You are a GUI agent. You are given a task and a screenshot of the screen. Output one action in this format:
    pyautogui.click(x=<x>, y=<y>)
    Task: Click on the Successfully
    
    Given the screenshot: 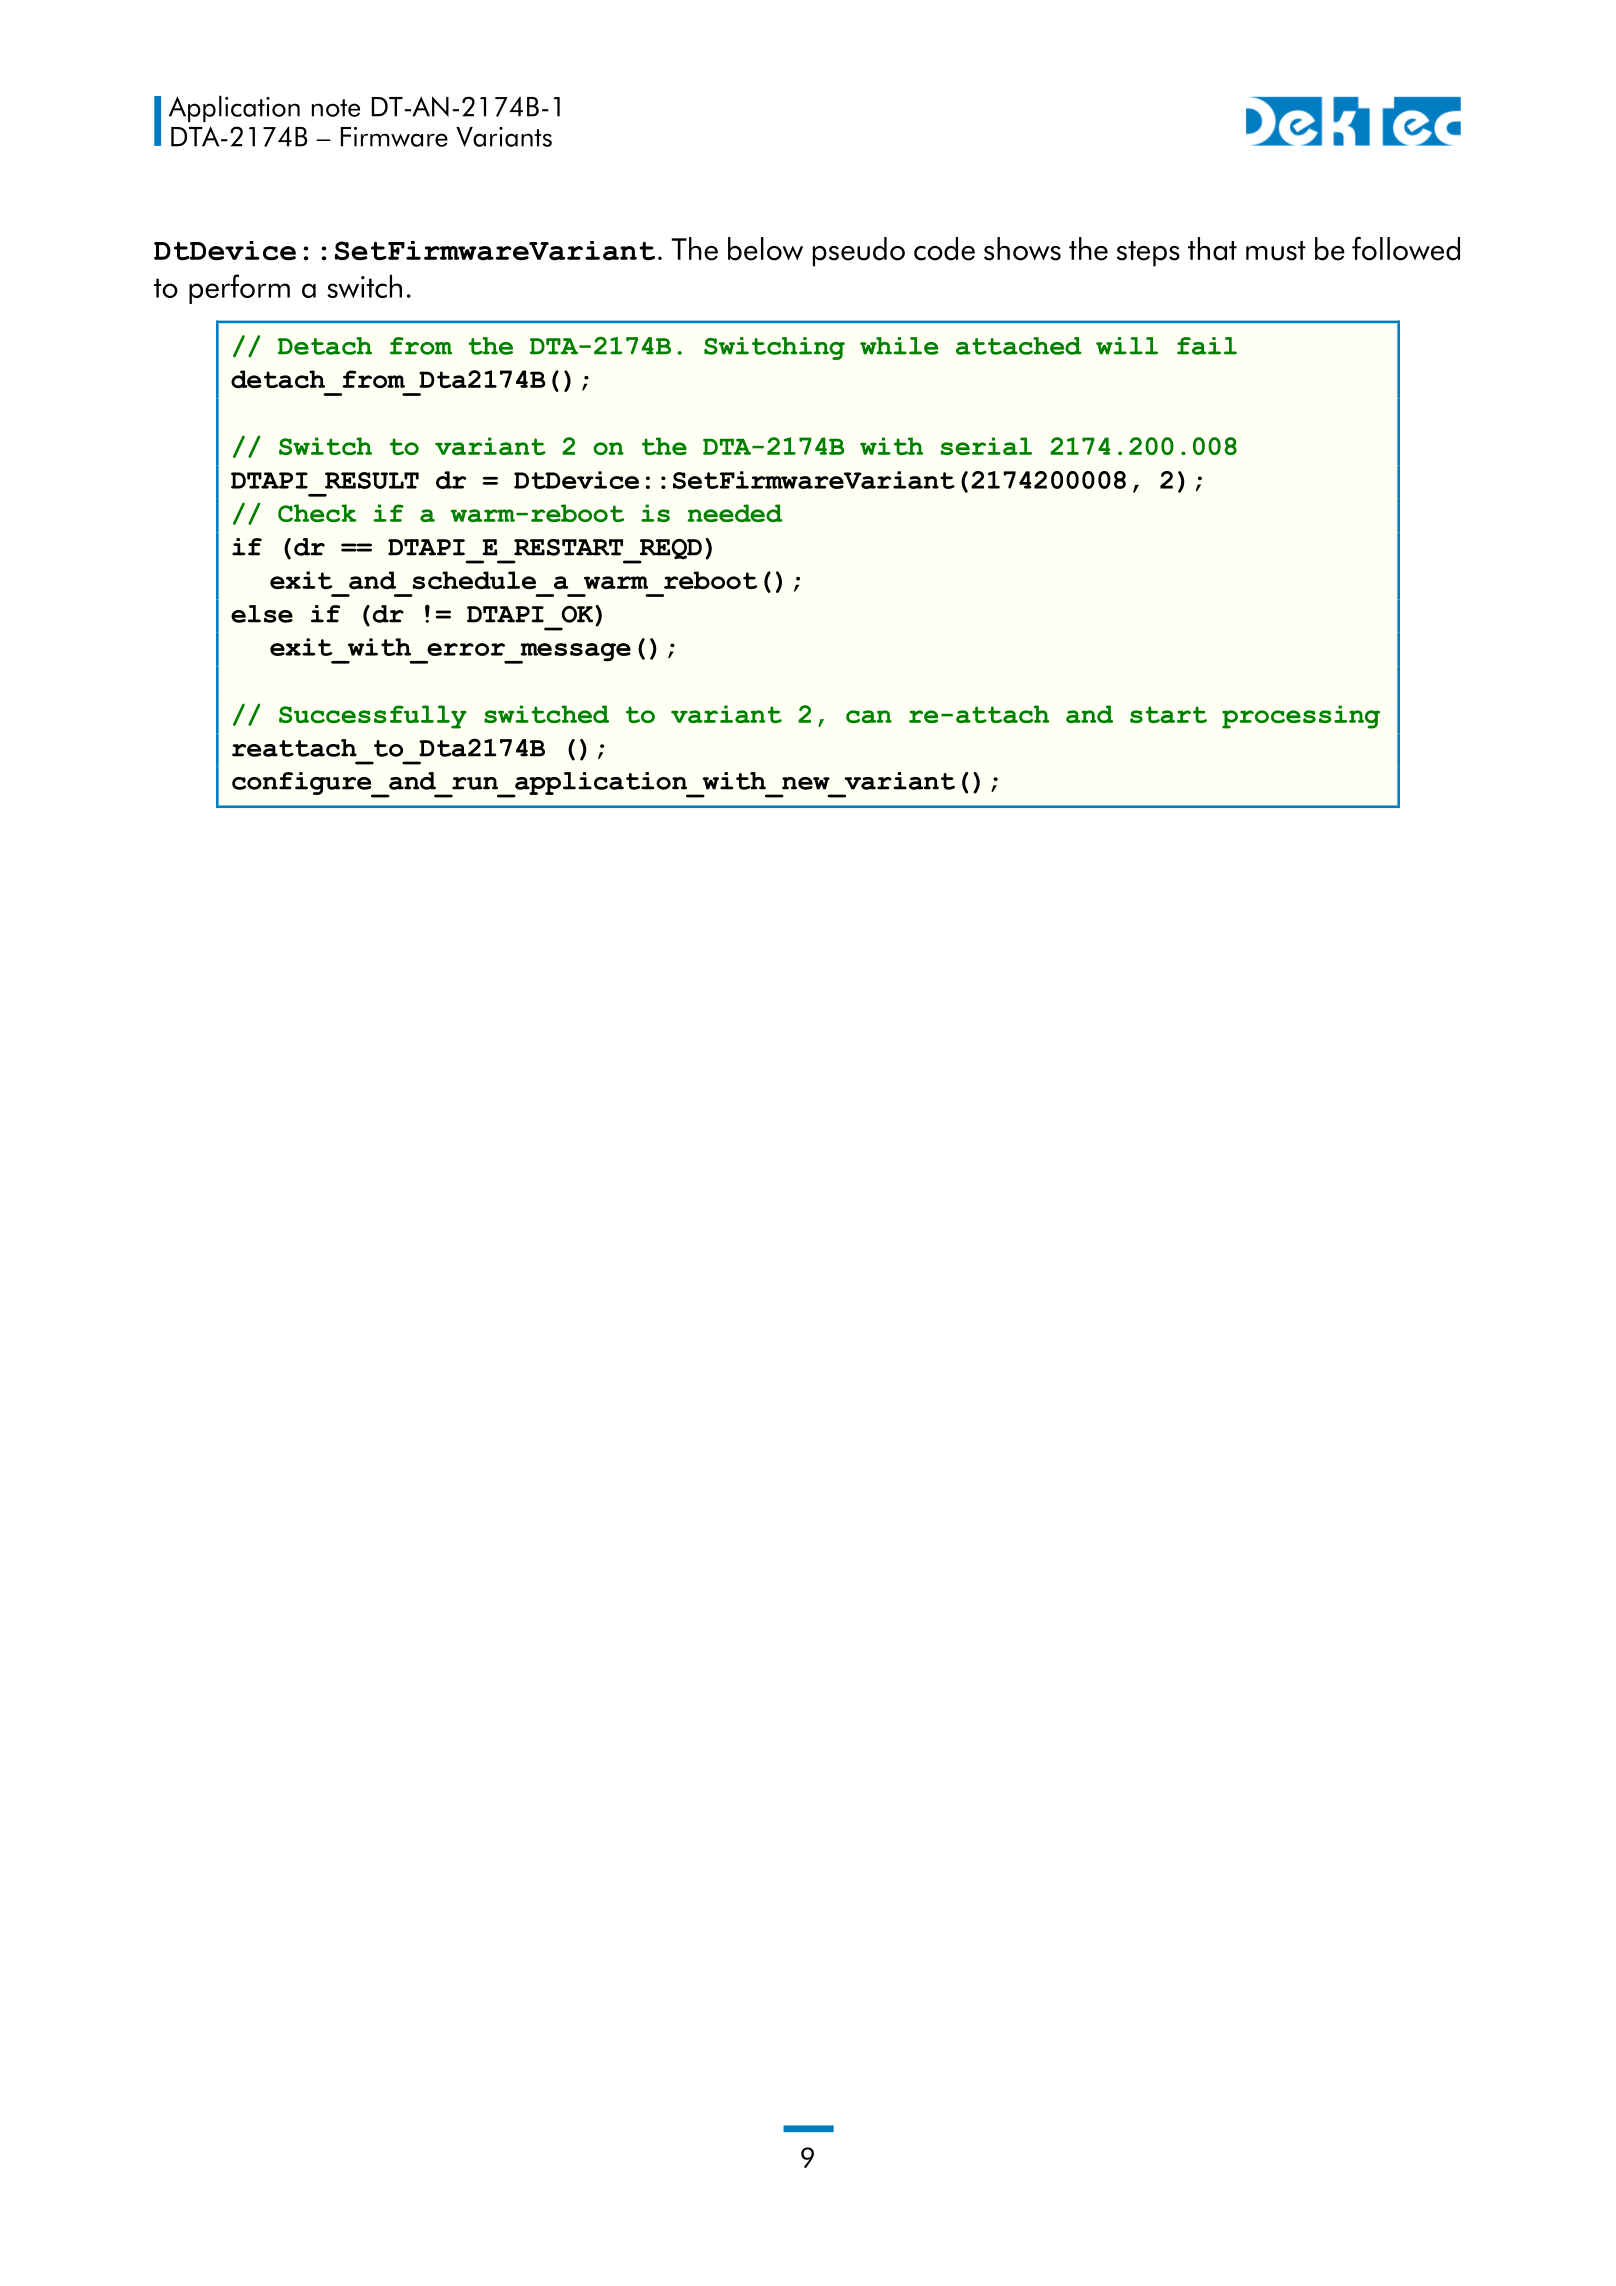 What is the action you would take?
    pyautogui.click(x=373, y=717)
